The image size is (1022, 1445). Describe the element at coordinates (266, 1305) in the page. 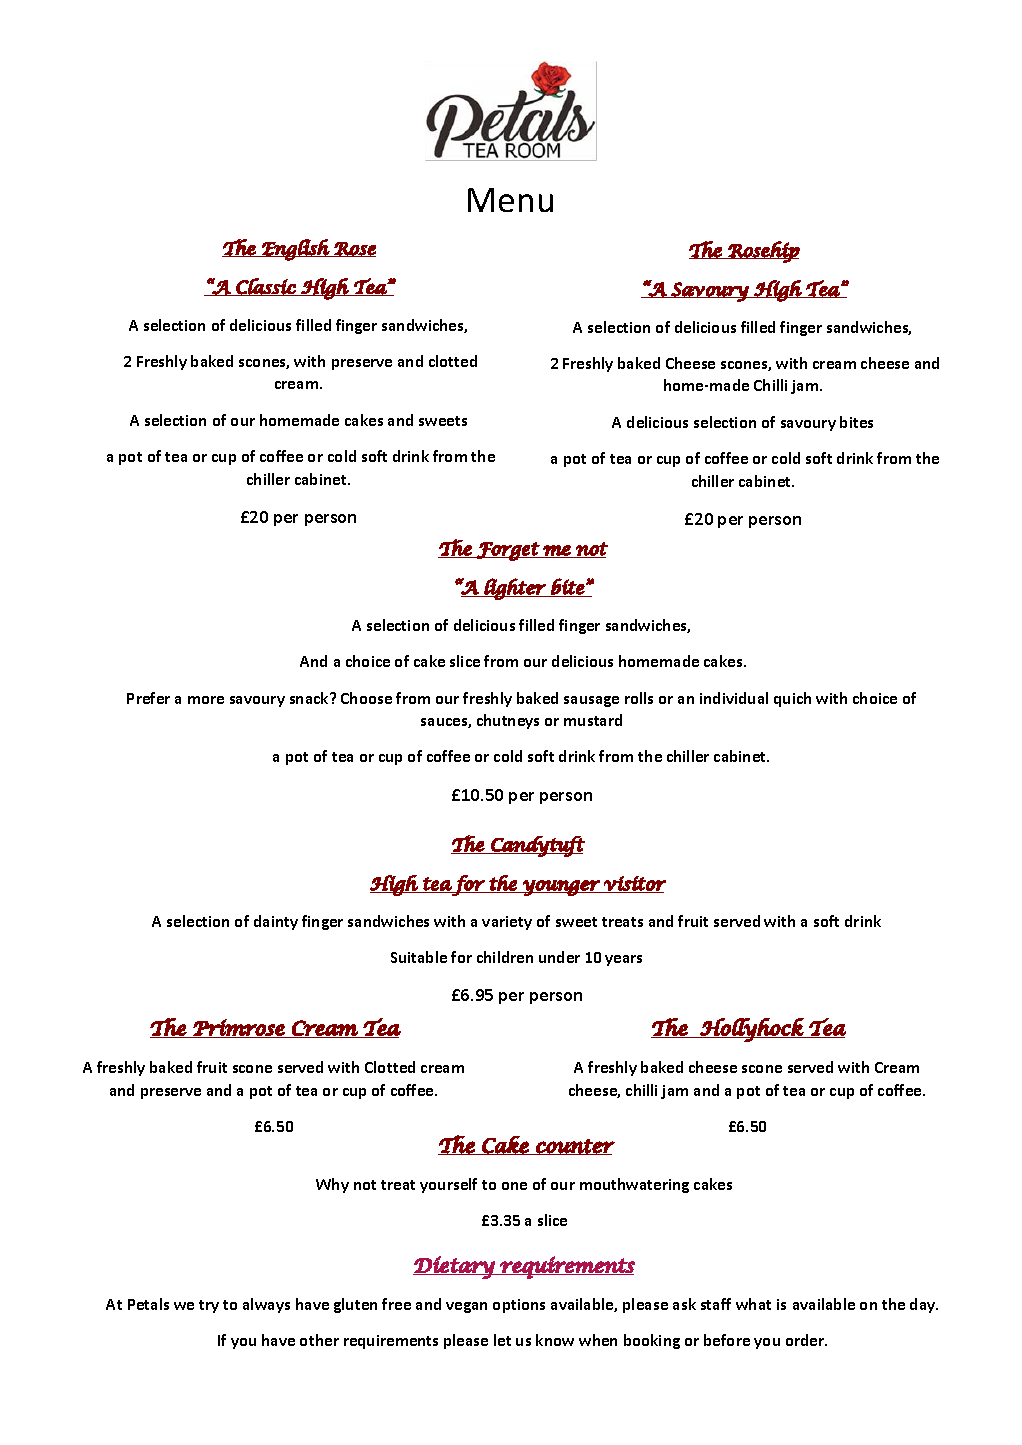

I see `always` at that location.
